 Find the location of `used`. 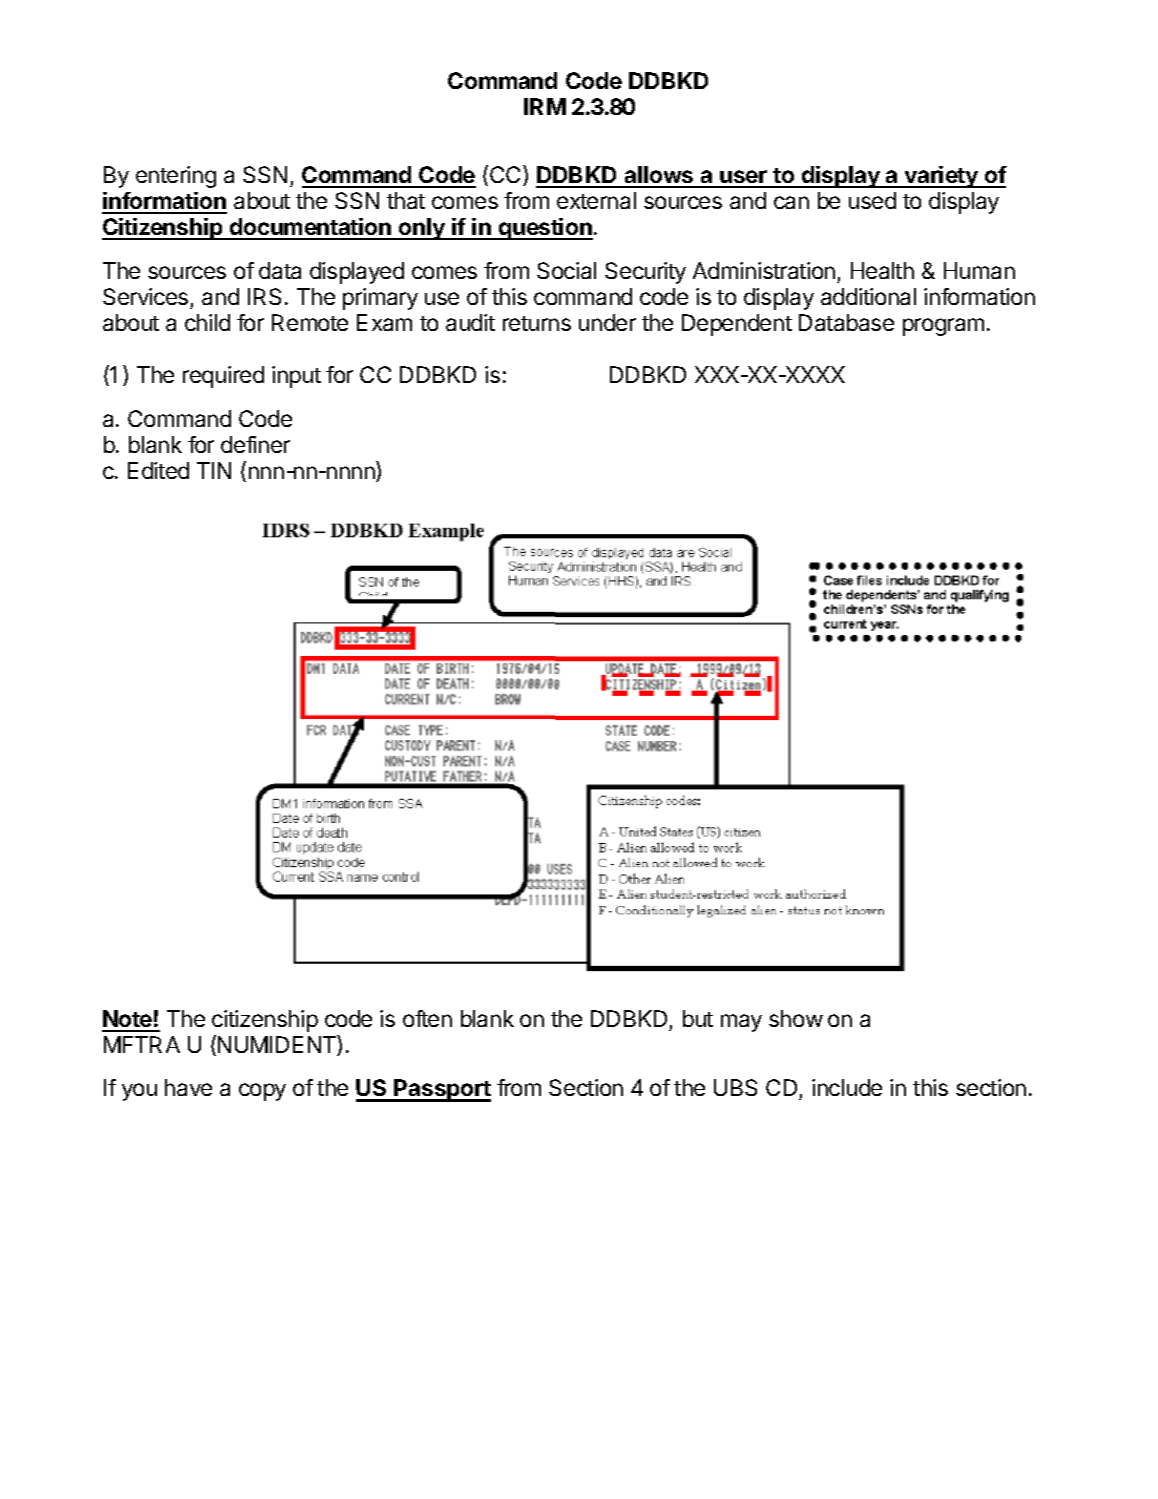

used is located at coordinates (872, 200).
